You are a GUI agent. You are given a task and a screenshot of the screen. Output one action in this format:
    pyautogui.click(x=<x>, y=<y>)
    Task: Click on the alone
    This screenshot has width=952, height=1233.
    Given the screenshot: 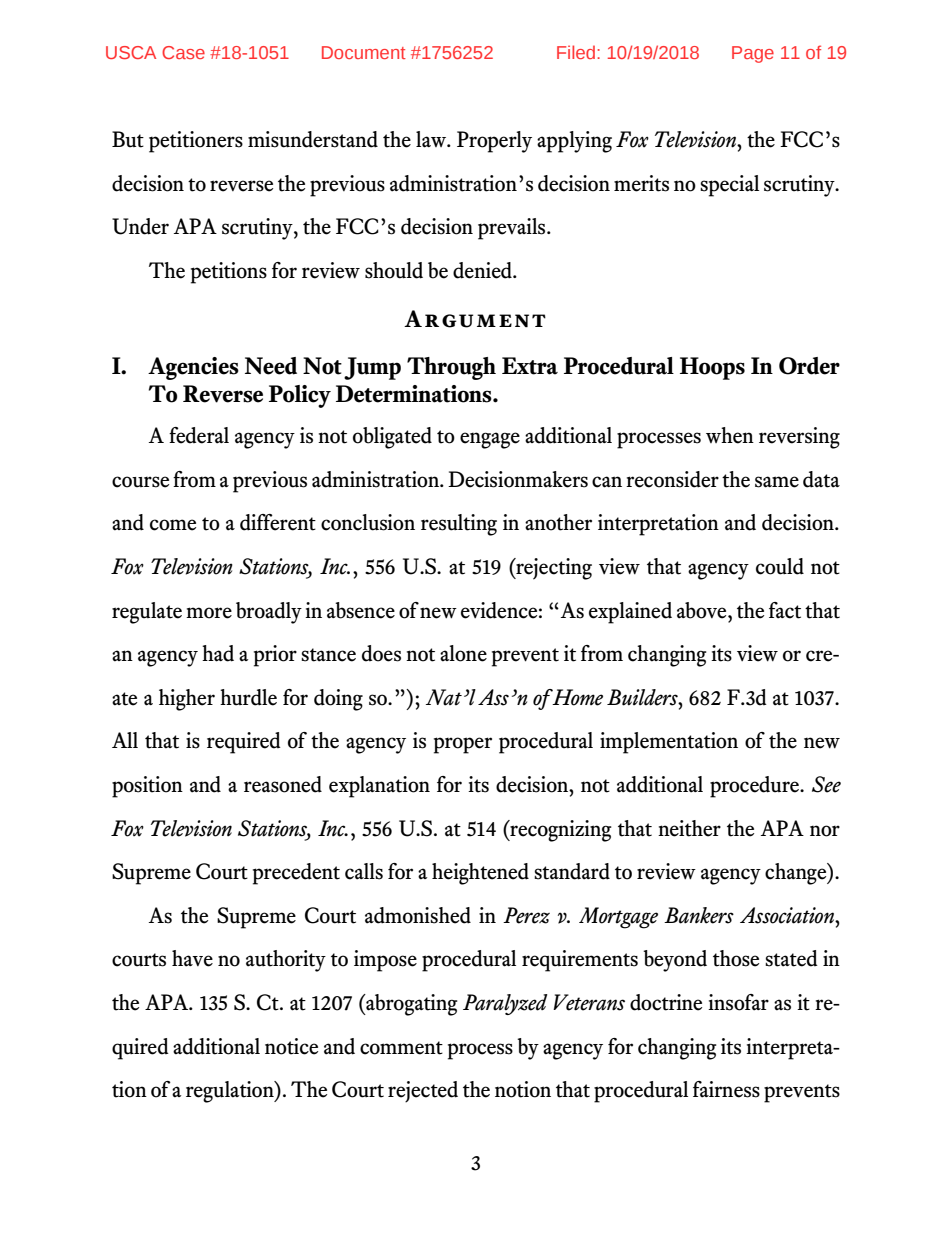 What is the action you would take?
    pyautogui.click(x=463, y=653)
